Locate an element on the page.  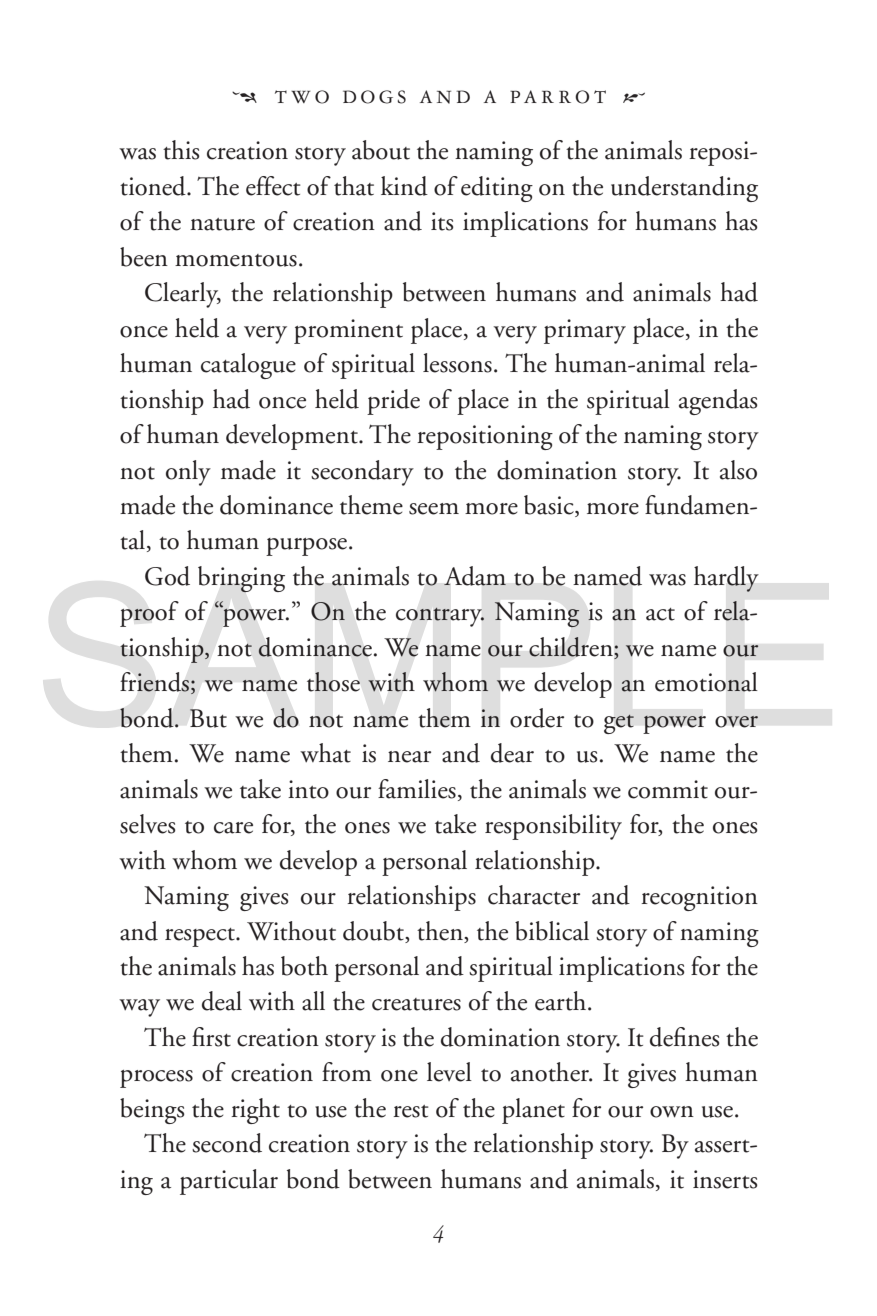
kind is located at coordinates (404, 186).
